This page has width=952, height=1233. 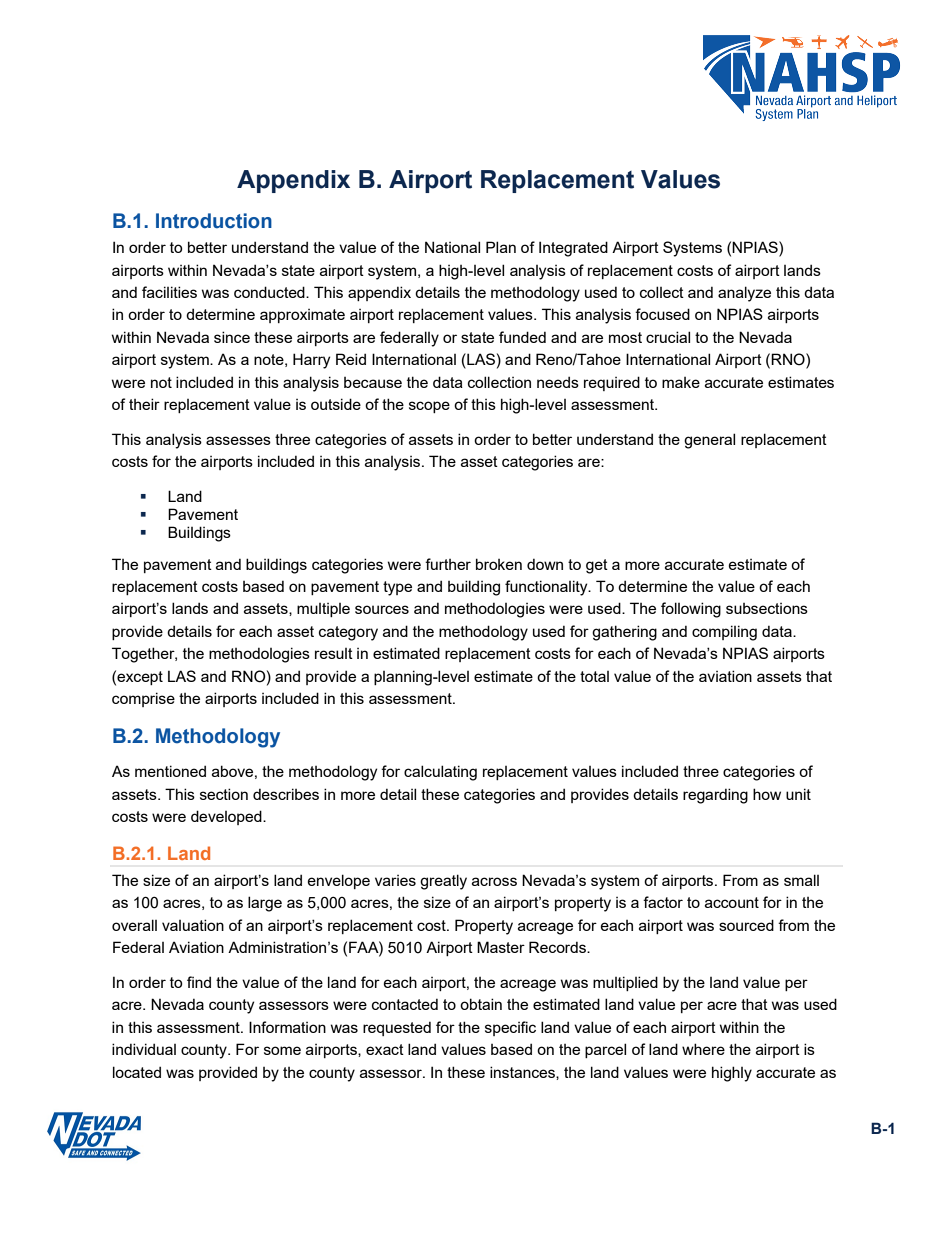 I want to click on scope, so click(x=429, y=407).
